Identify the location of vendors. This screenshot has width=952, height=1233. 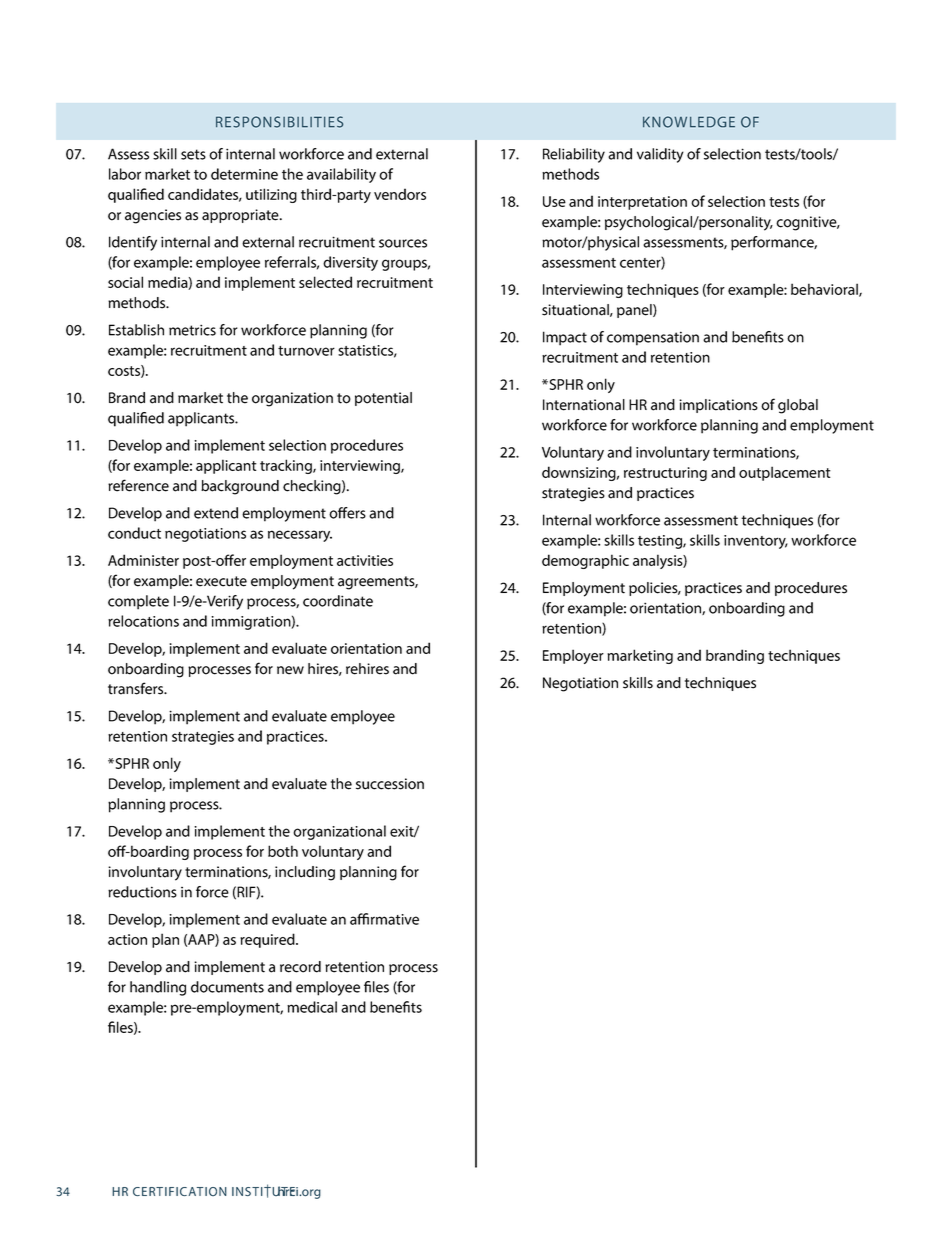
(400, 194).
